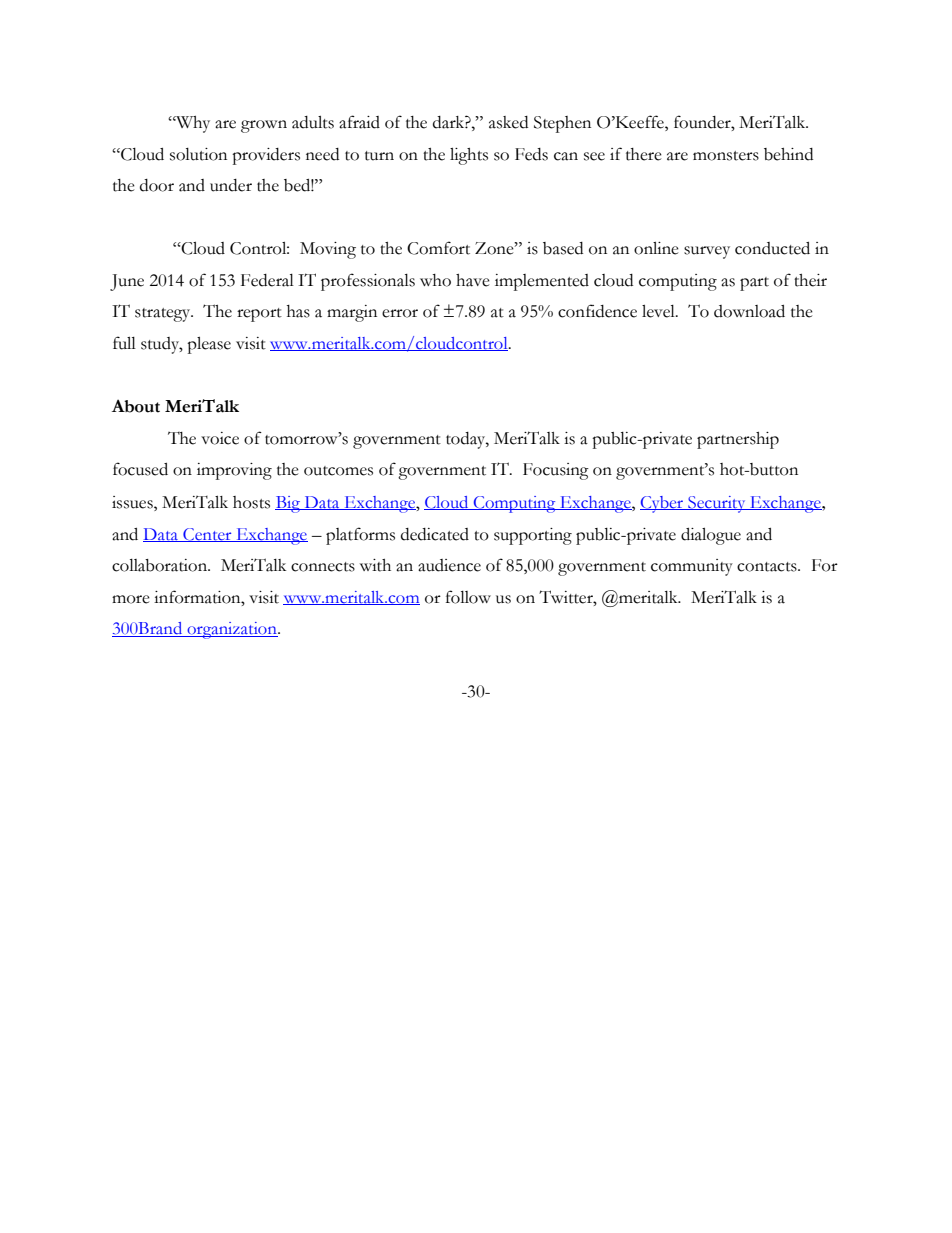  Describe the element at coordinates (749, 311) in the document. I see `download` at that location.
